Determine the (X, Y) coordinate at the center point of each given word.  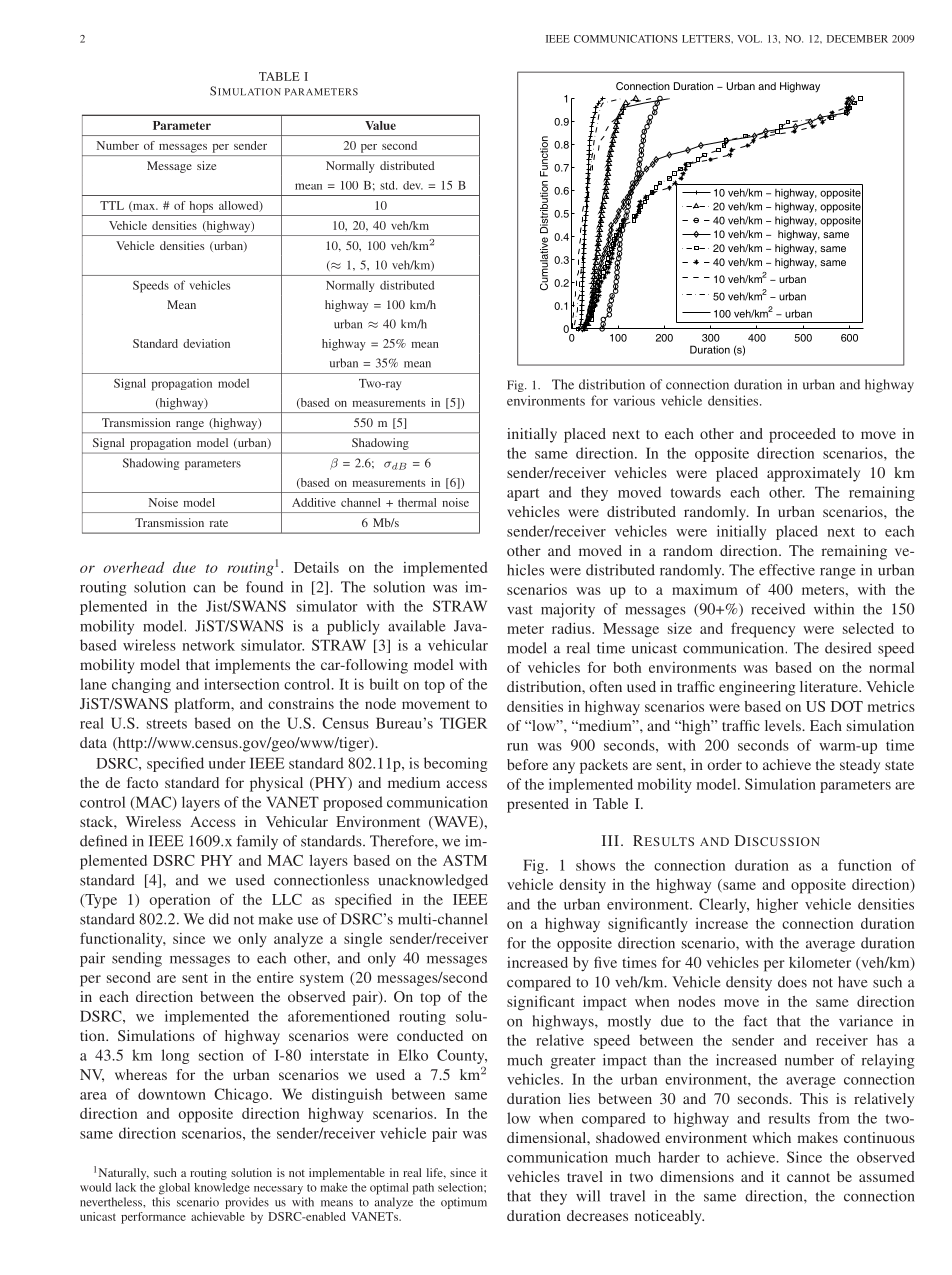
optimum (464, 1203)
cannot (808, 1177)
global (174, 1189)
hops (201, 207)
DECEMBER (857, 39)
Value (380, 125)
